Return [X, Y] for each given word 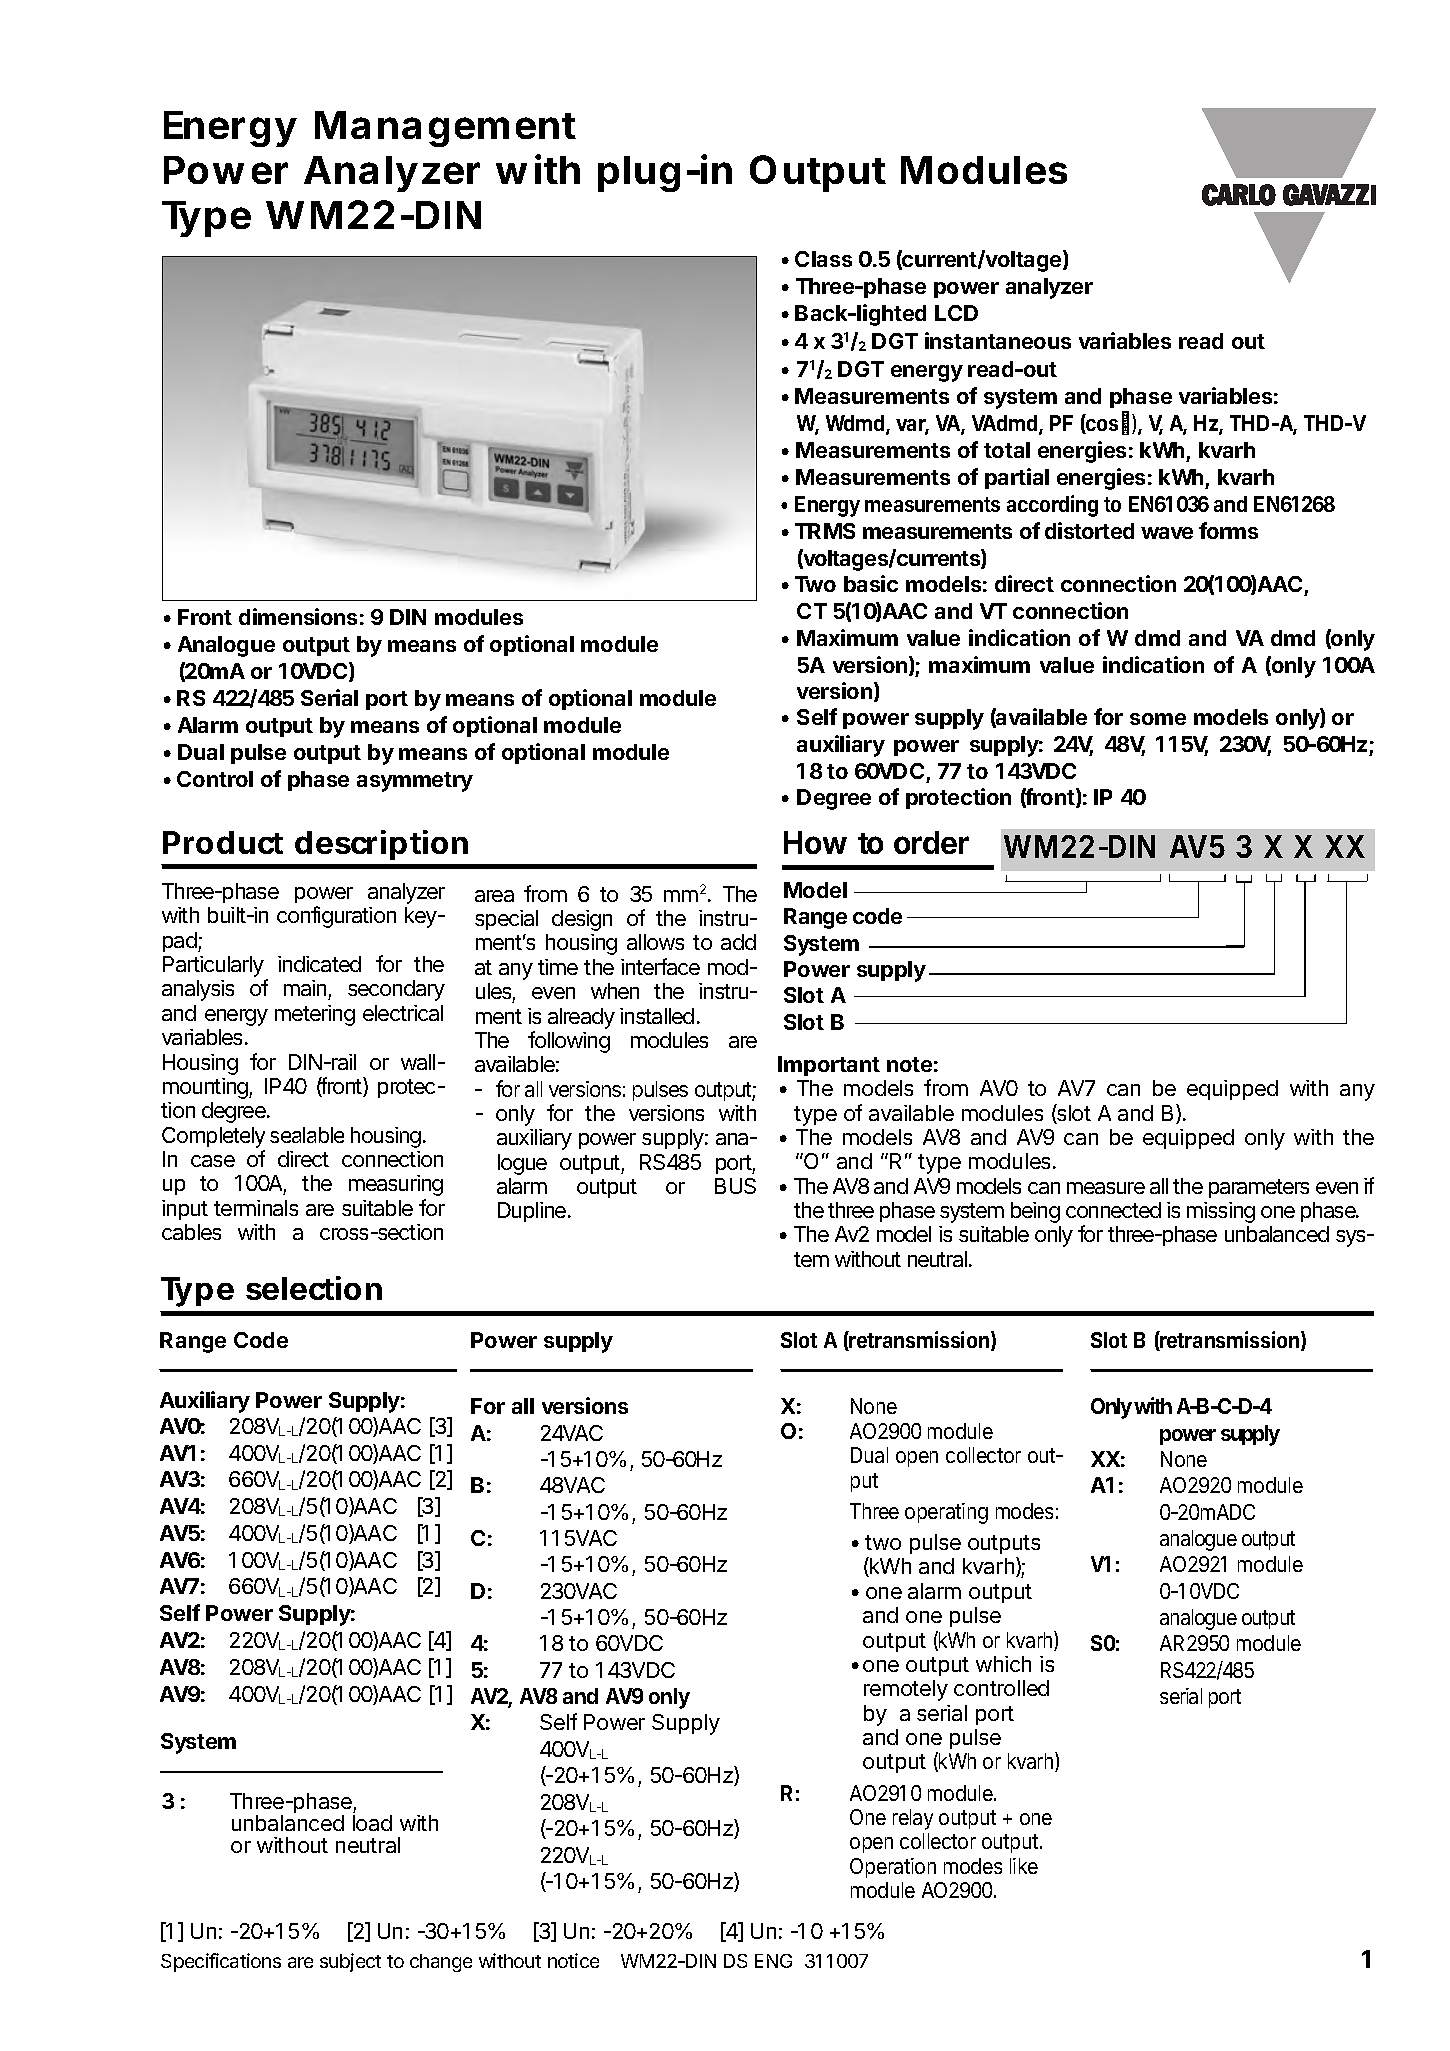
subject [350, 1962]
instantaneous [998, 340]
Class [823, 259]
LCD [956, 313]
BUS [735, 1186]
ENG [773, 1961]
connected [1113, 1210]
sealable [307, 1135]
